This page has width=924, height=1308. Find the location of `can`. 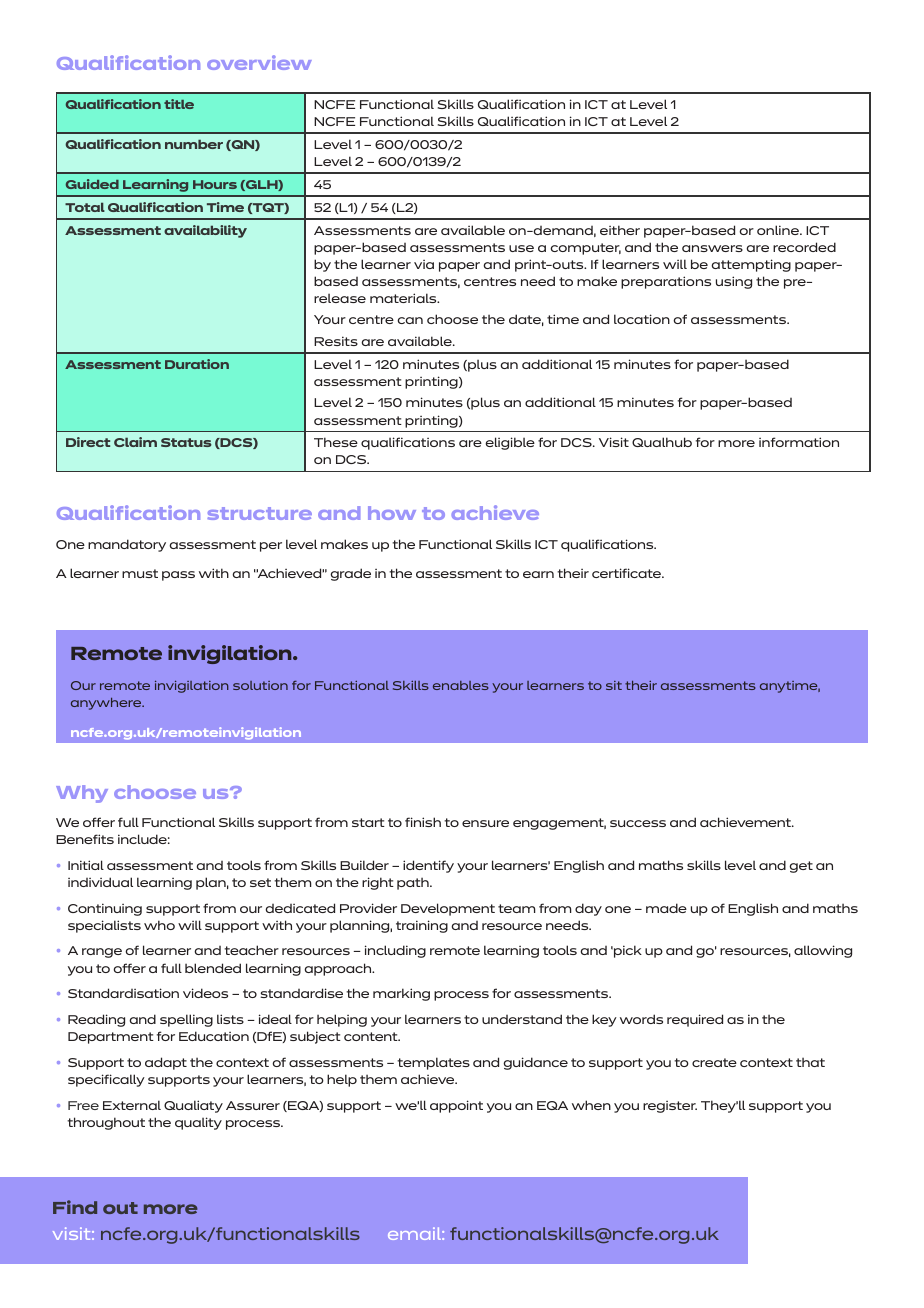

can is located at coordinates (410, 320).
